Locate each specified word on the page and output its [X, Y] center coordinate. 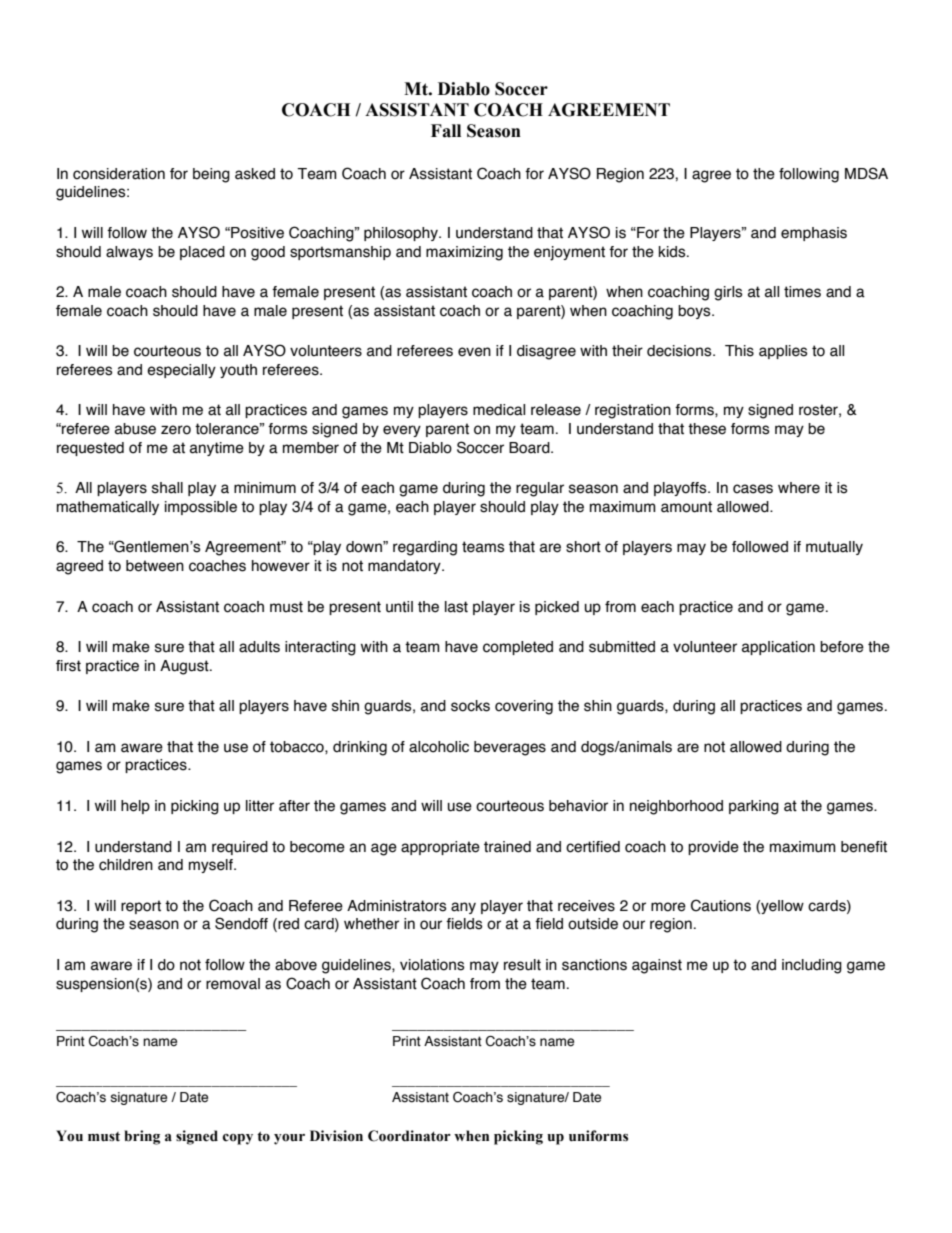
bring [142, 1137]
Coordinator [409, 1136]
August [185, 667]
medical [499, 410]
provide [713, 848]
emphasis [814, 234]
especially [181, 371]
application [778, 648]
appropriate [440, 848]
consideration [119, 174]
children [126, 865]
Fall [446, 131]
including [812, 966]
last [456, 607]
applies [783, 352]
